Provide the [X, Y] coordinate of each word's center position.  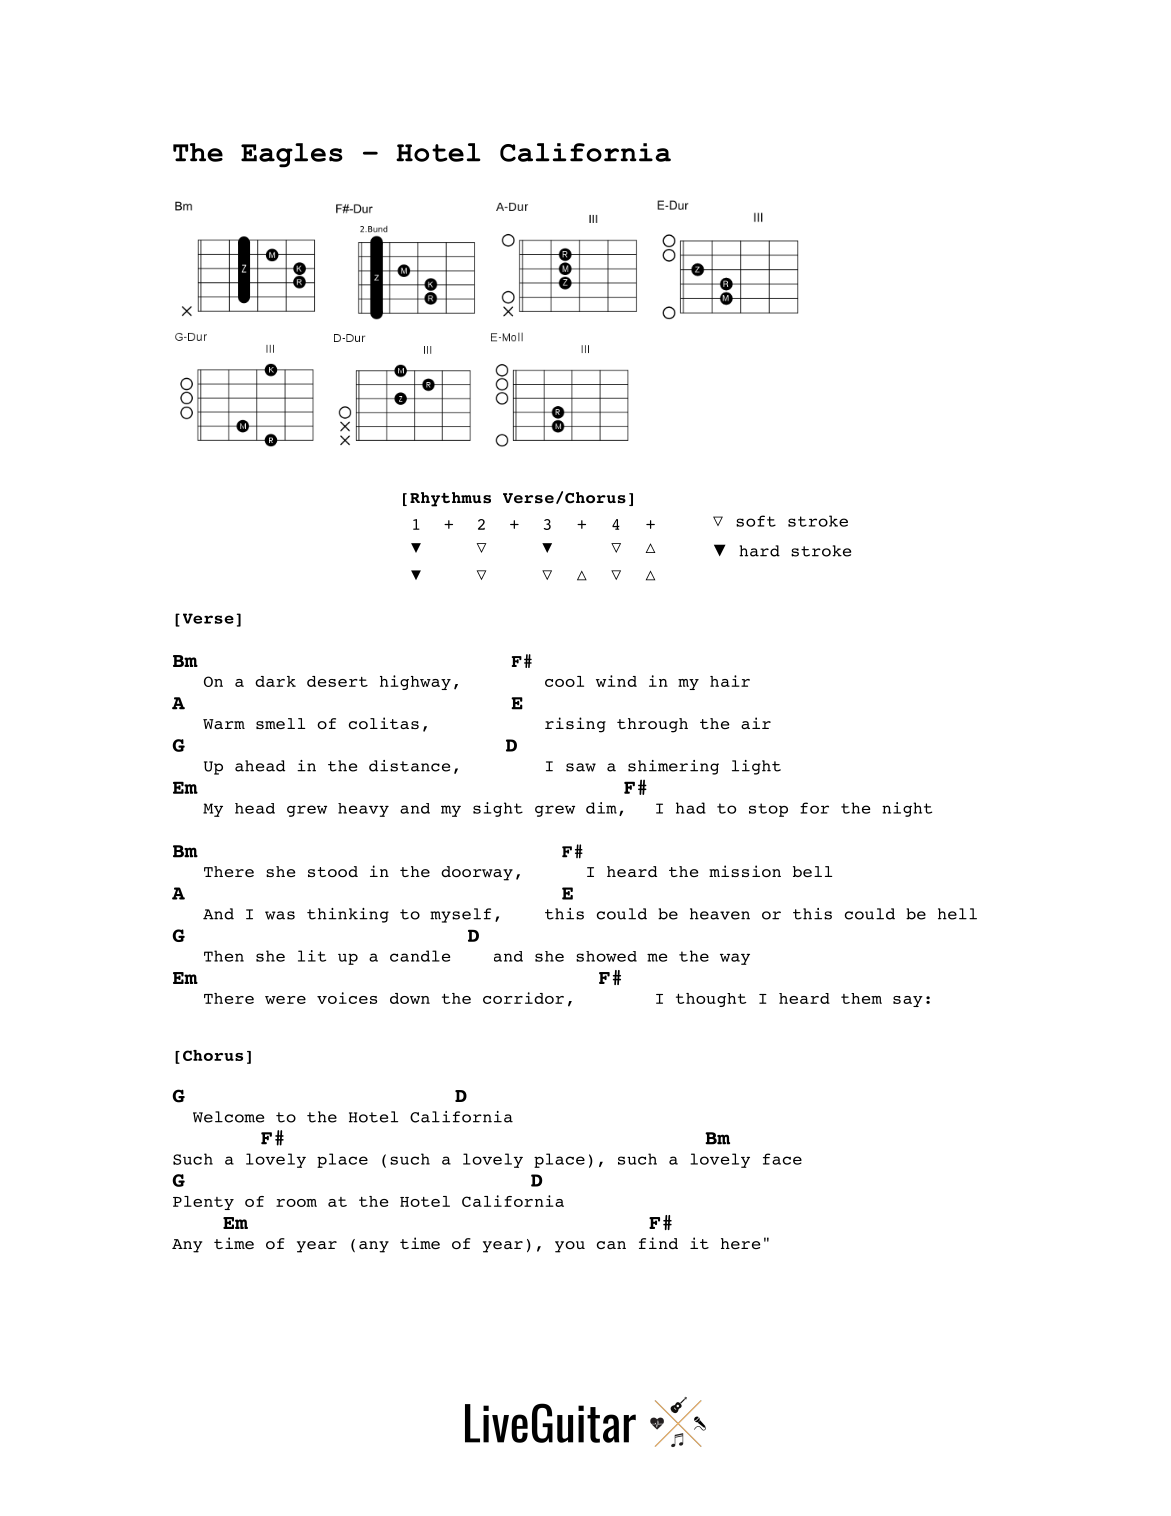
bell [812, 871]
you [570, 1247]
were [285, 1000]
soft [756, 521]
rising [575, 725]
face [782, 1159]
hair [730, 681]
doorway [477, 873]
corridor [523, 998]
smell [280, 723]
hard [759, 551]
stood [333, 871]
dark [275, 681]
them [861, 998]
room [296, 1203]
